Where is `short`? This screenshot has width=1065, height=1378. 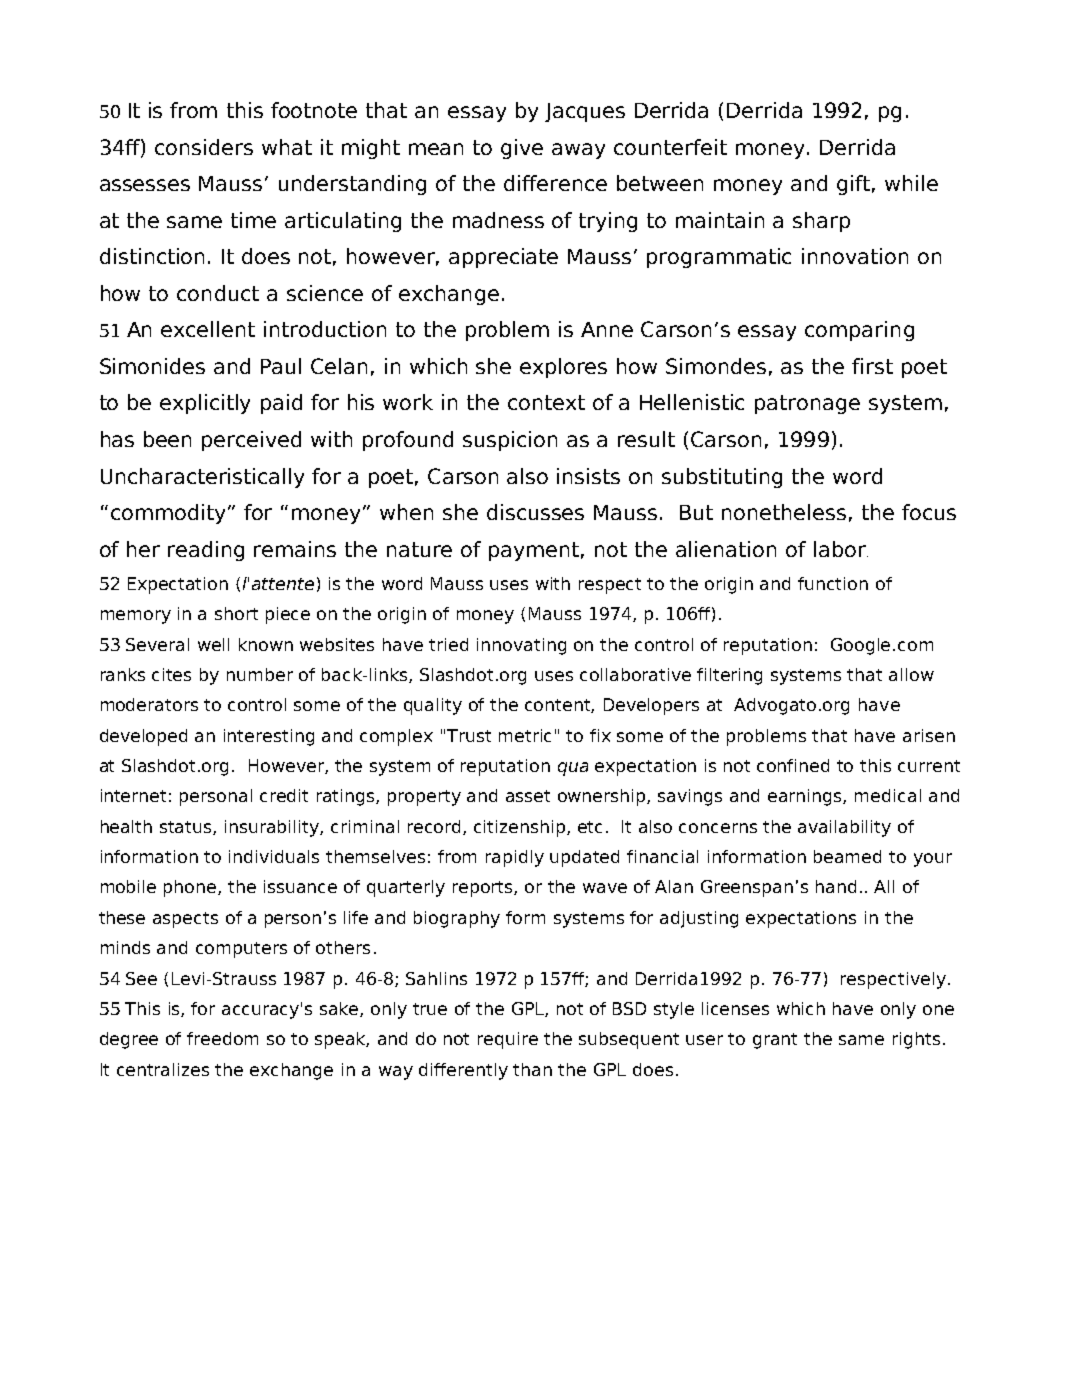 short is located at coordinates (236, 613).
